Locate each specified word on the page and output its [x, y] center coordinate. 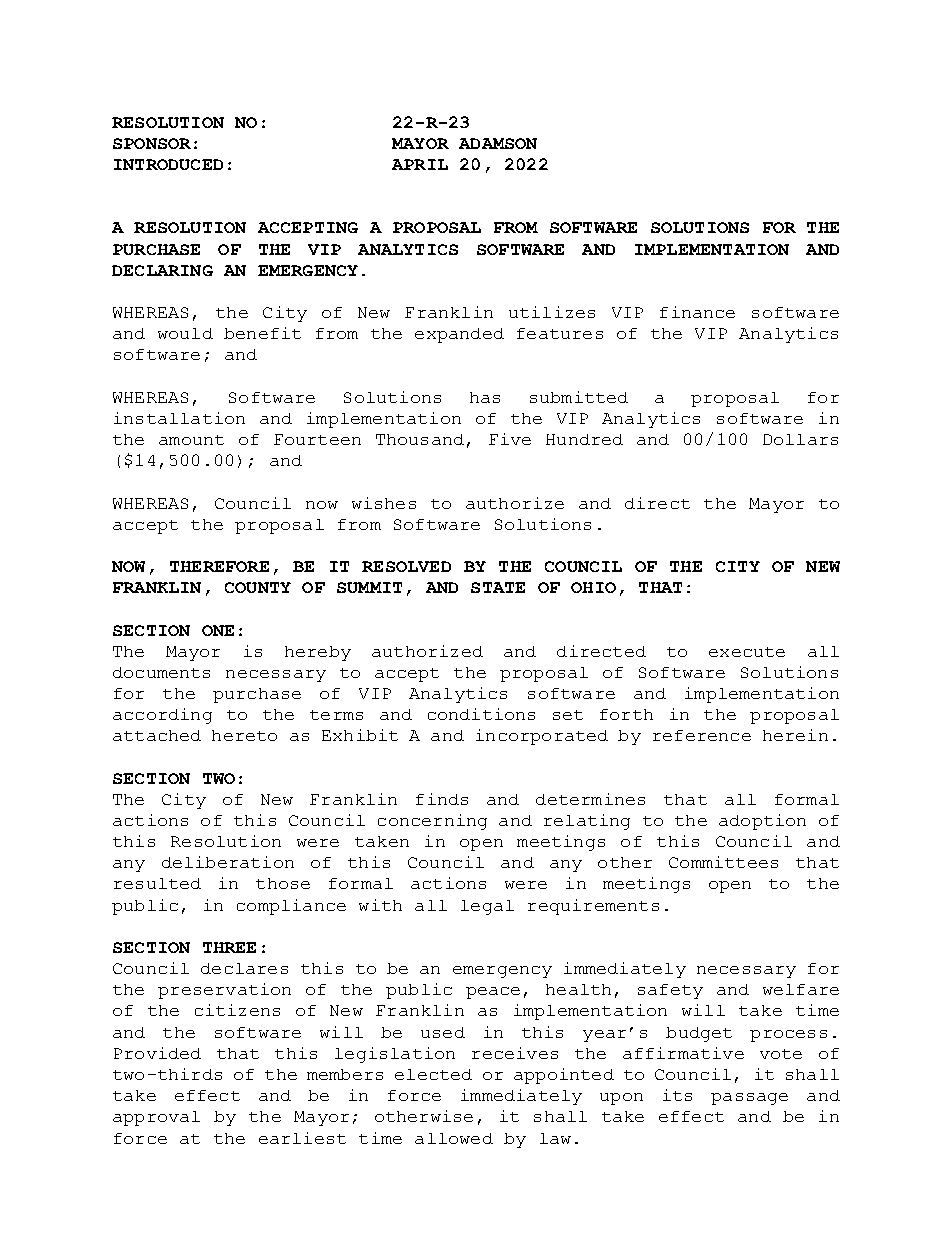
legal [487, 907]
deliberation [228, 862]
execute [747, 652]
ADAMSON [498, 143]
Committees [723, 862]
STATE [498, 587]
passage [749, 1099]
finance [697, 312]
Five [510, 439]
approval [156, 1118]
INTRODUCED [168, 164]
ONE [218, 630]
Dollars [800, 439]
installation [179, 418]
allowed [454, 1138]
